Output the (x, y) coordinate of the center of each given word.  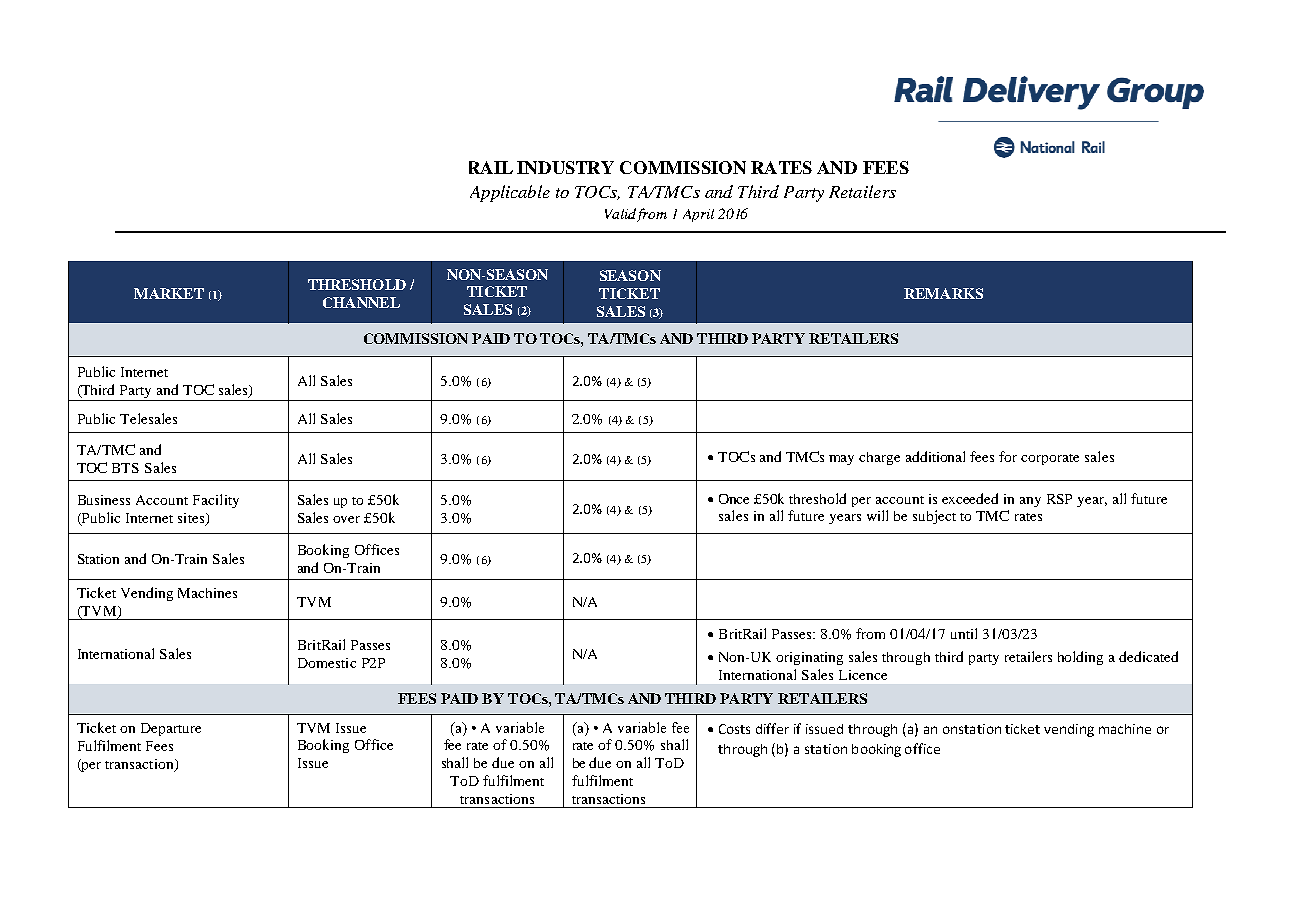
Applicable (510, 193)
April (698, 215)
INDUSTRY (565, 167)
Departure (171, 729)
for (1008, 456)
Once (734, 499)
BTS (125, 468)
